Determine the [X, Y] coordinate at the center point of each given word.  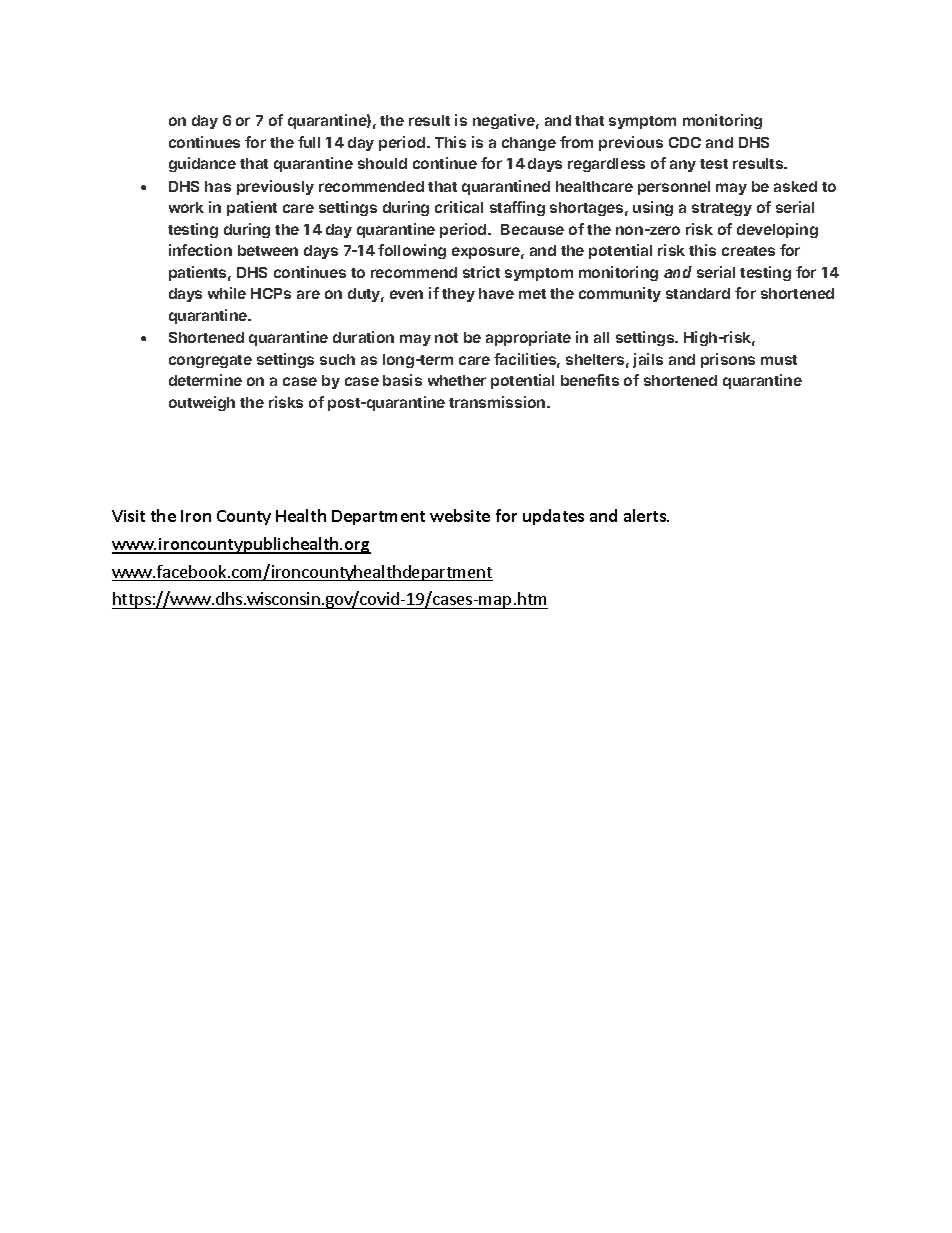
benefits [590, 380]
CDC [685, 142]
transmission [498, 402]
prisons [728, 360]
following [412, 251]
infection [200, 250]
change [529, 144]
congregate [210, 361]
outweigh [202, 403]
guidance [202, 164]
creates [748, 251]
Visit [128, 516]
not [446, 338]
